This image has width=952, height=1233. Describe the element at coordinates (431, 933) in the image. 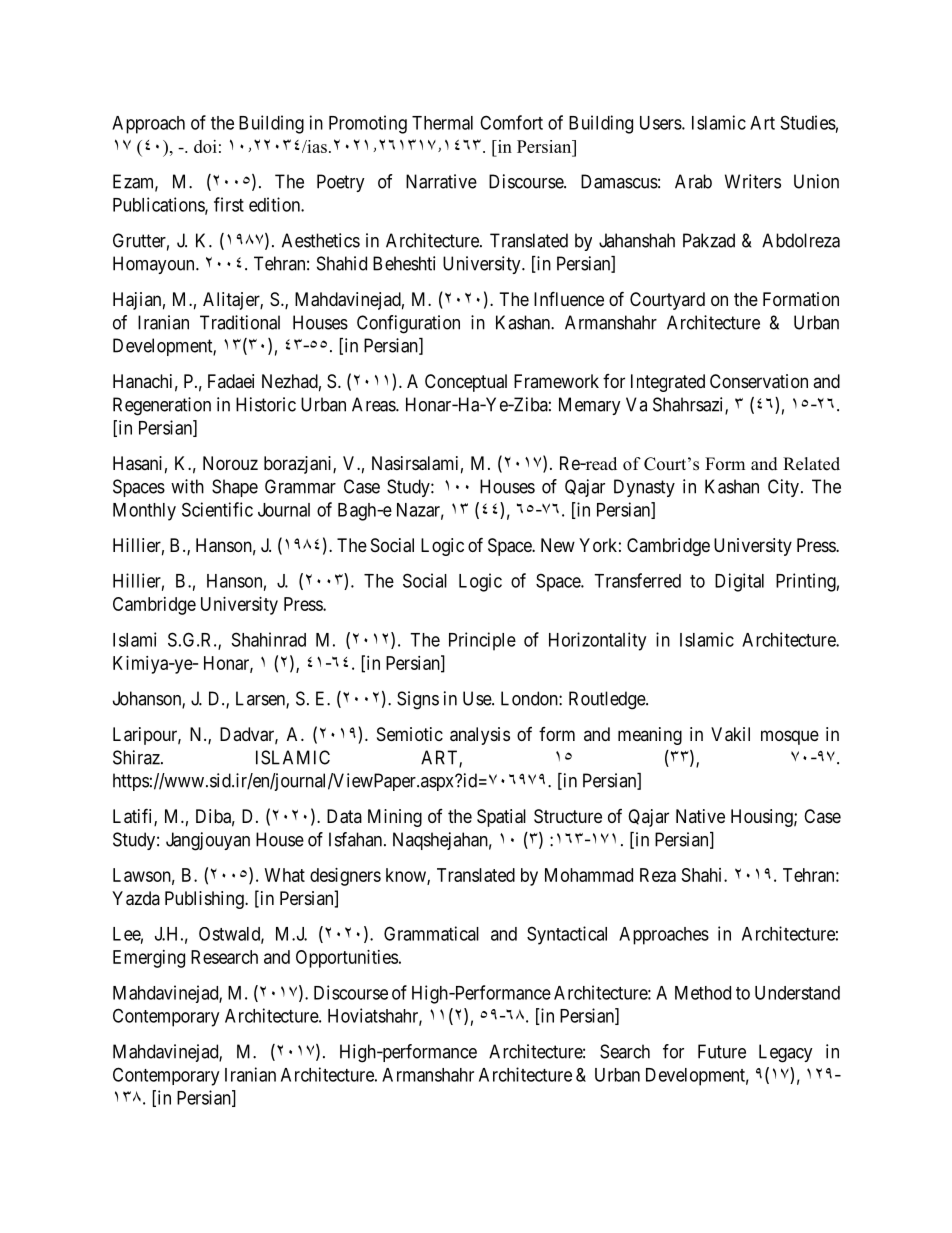

I see `Grammatical` at that location.
